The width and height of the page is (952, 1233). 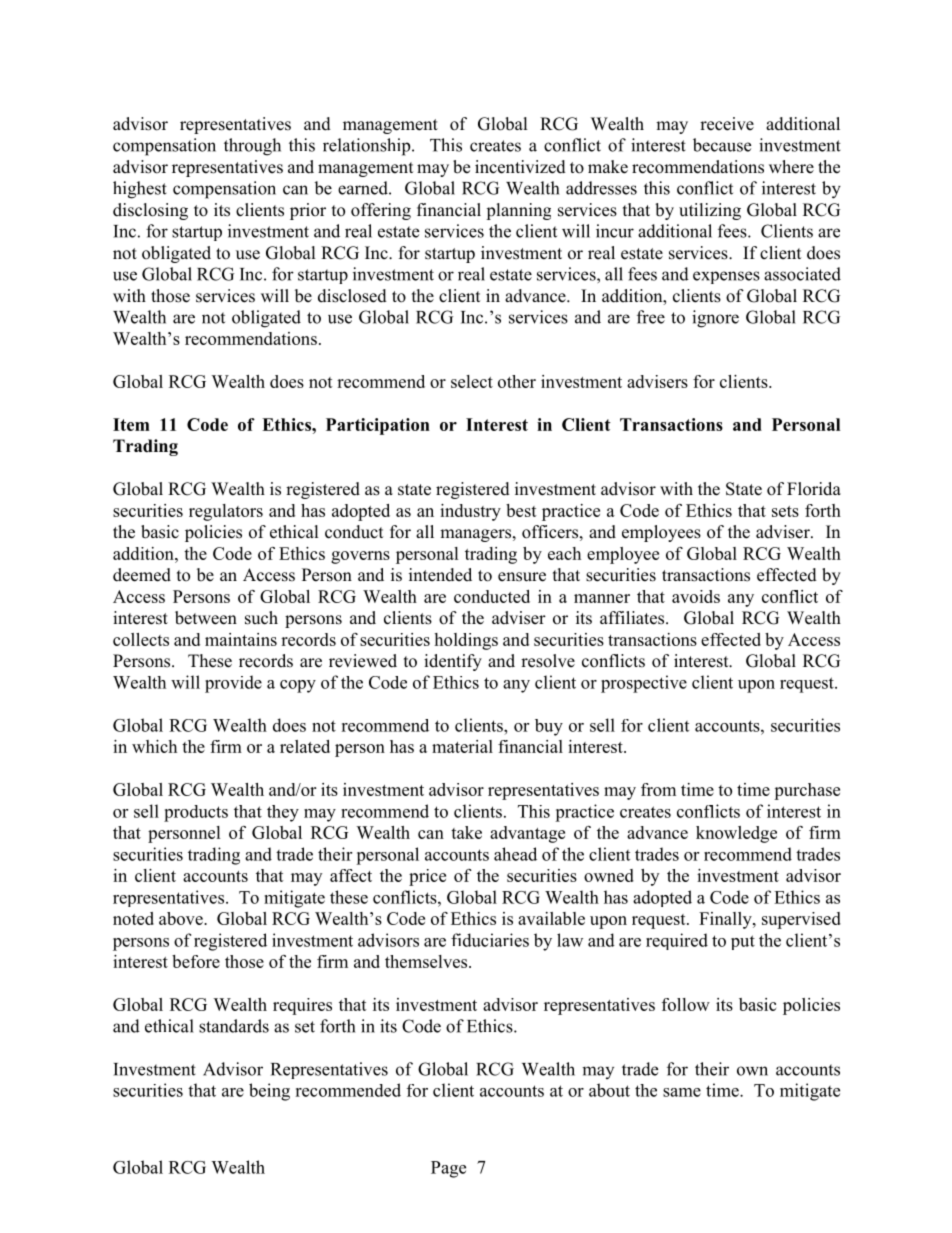 I want to click on industry, so click(x=470, y=512).
